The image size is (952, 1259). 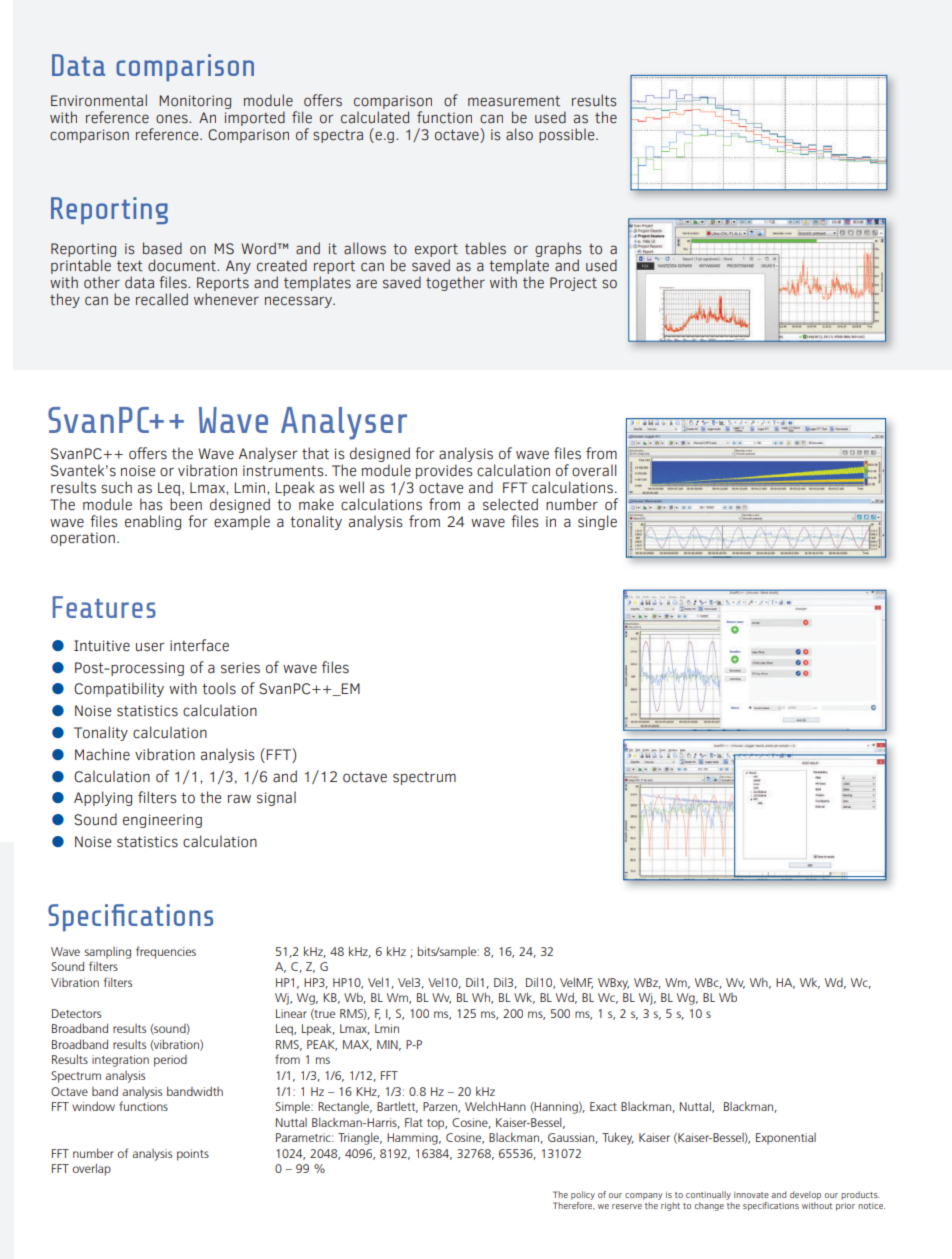 What do you see at coordinates (519, 134) in the screenshot?
I see `also` at bounding box center [519, 134].
